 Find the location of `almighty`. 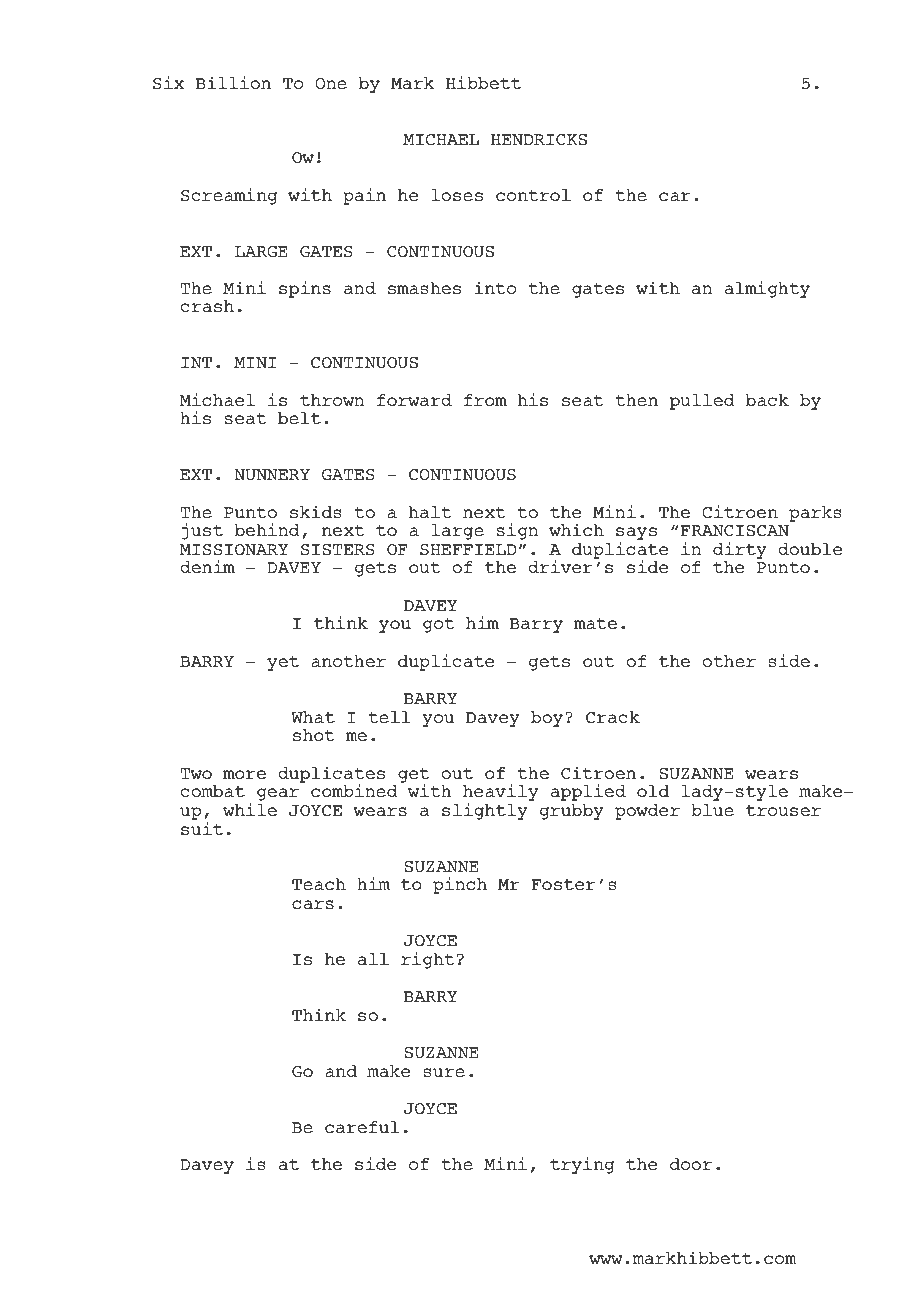

almighty is located at coordinates (767, 289).
